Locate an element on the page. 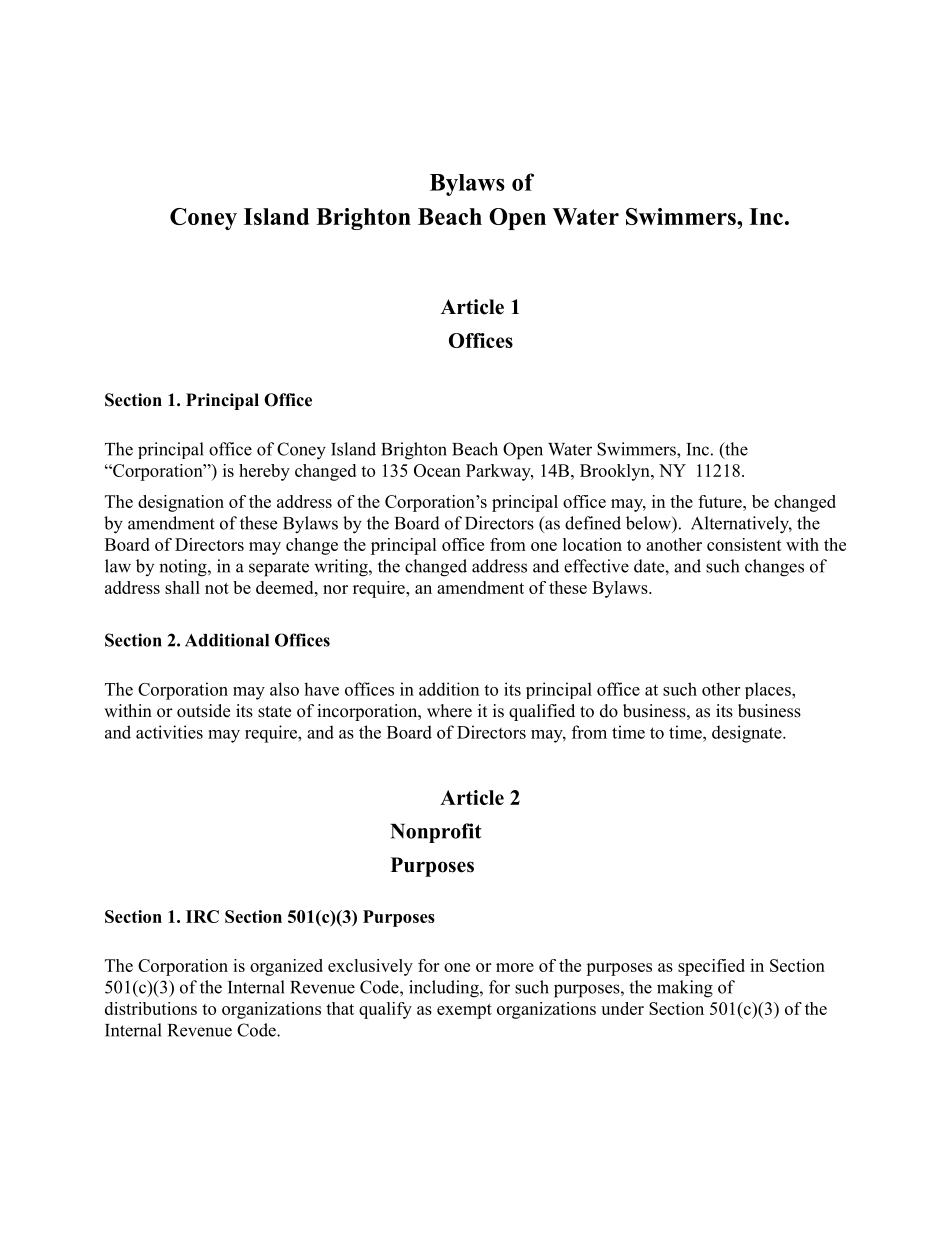 This page has width=952, height=1233. specified is located at coordinates (711, 967).
